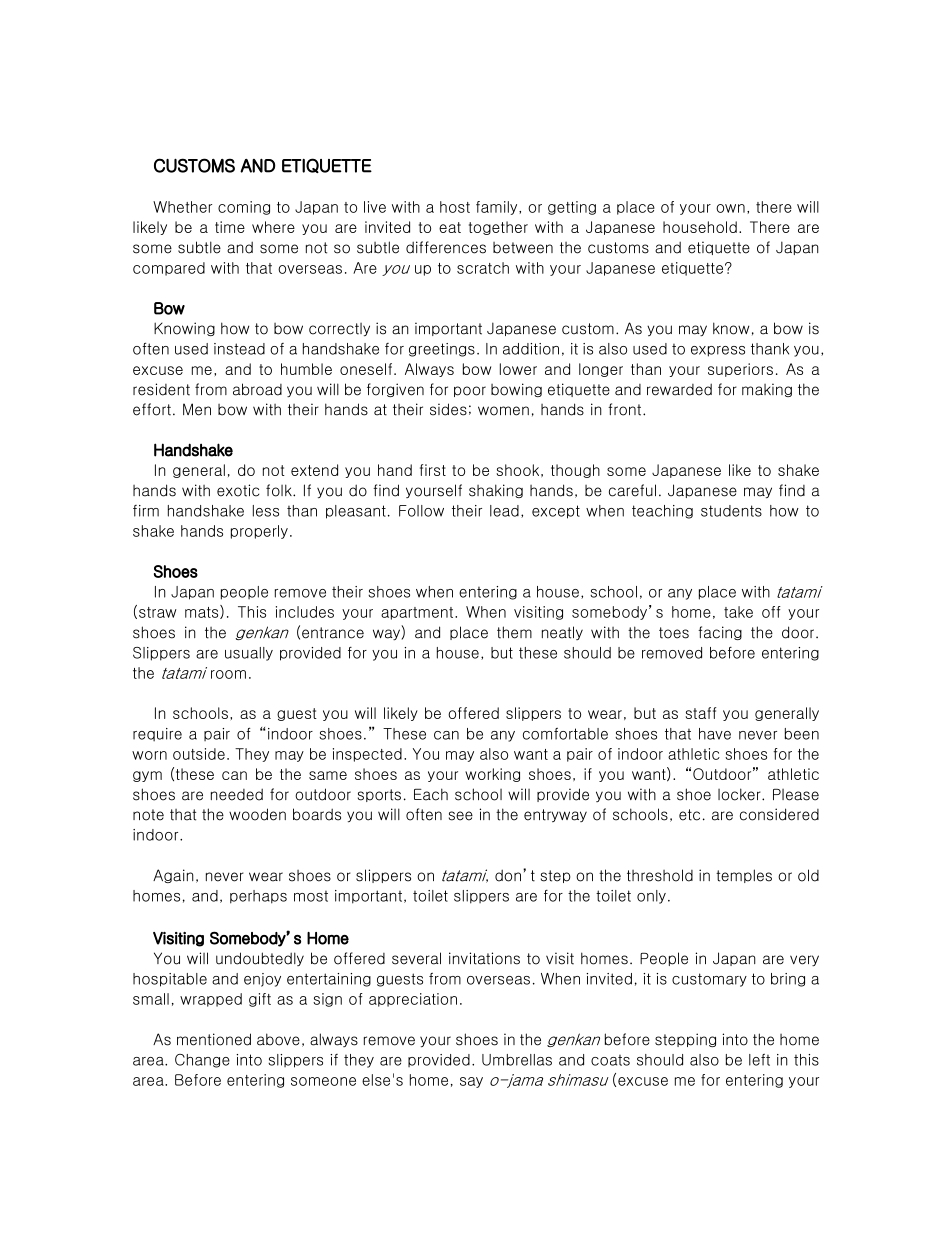 The width and height of the image is (952, 1233). What do you see at coordinates (238, 490) in the image?
I see `exotic` at bounding box center [238, 490].
